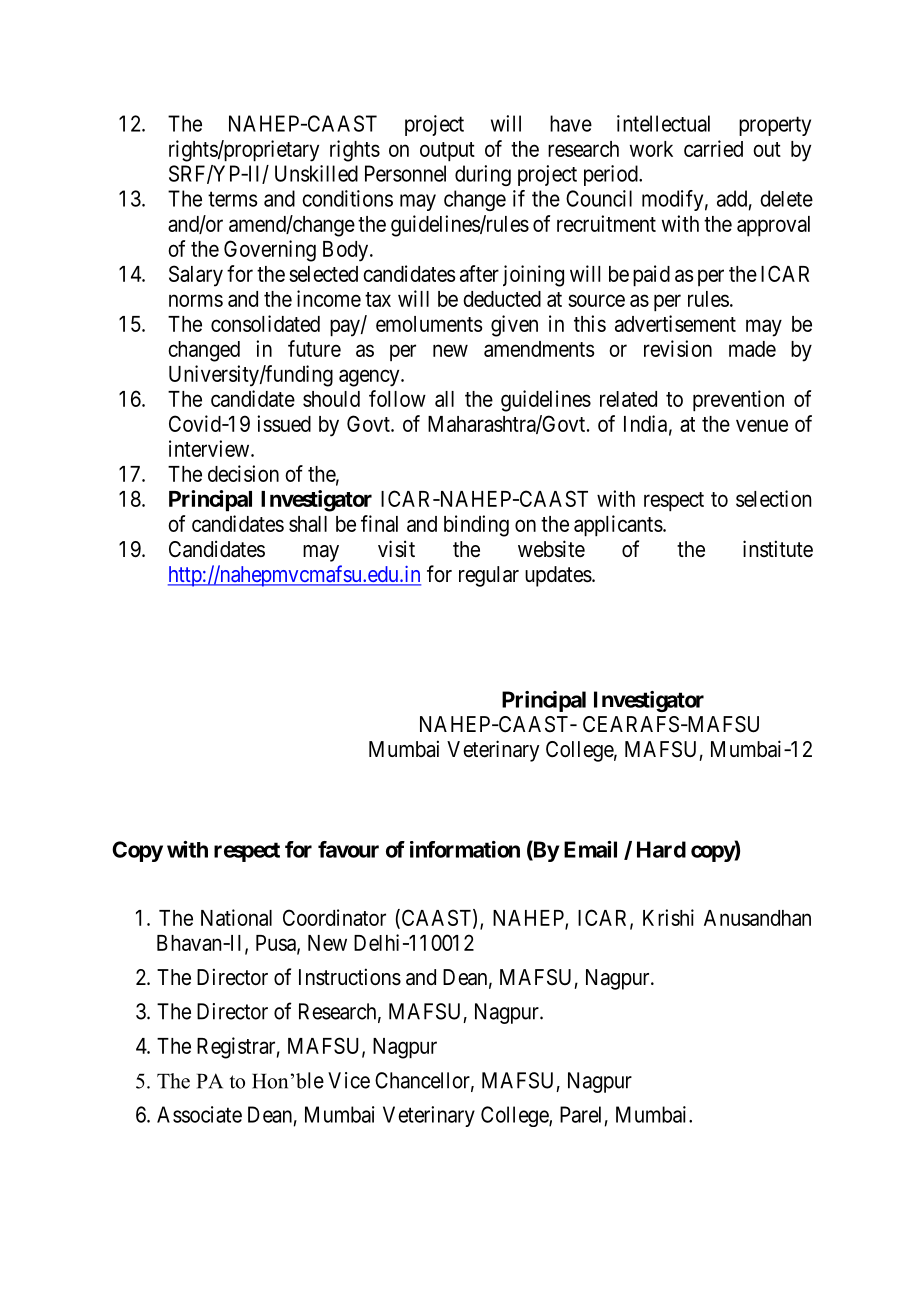 The height and width of the document is (1308, 924). I want to click on Unskilled, so click(316, 173).
